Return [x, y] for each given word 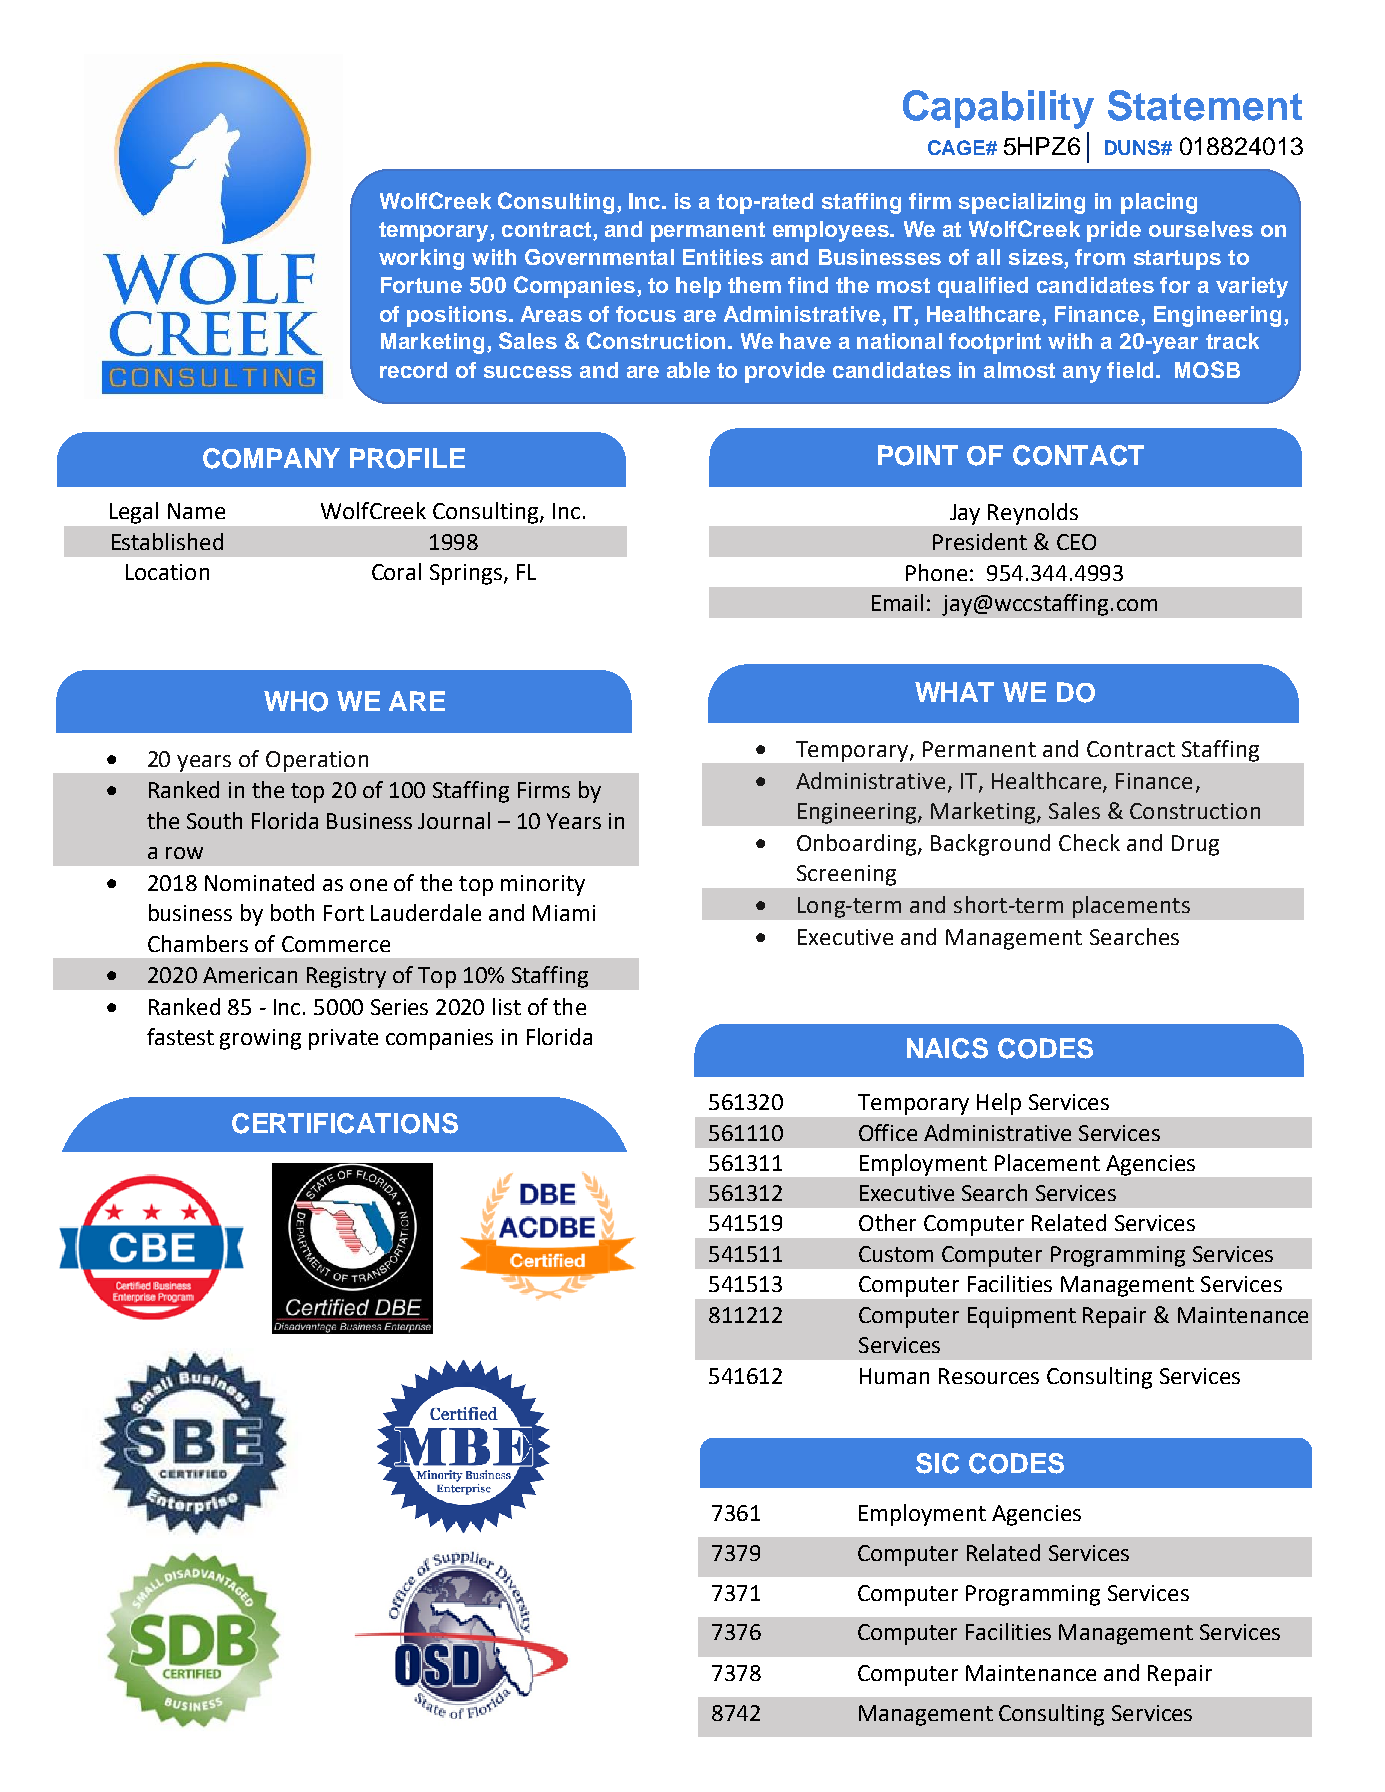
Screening [846, 875]
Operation [317, 761]
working [421, 259]
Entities [723, 257]
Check [1089, 842]
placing [1159, 203]
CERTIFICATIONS [345, 1123]
